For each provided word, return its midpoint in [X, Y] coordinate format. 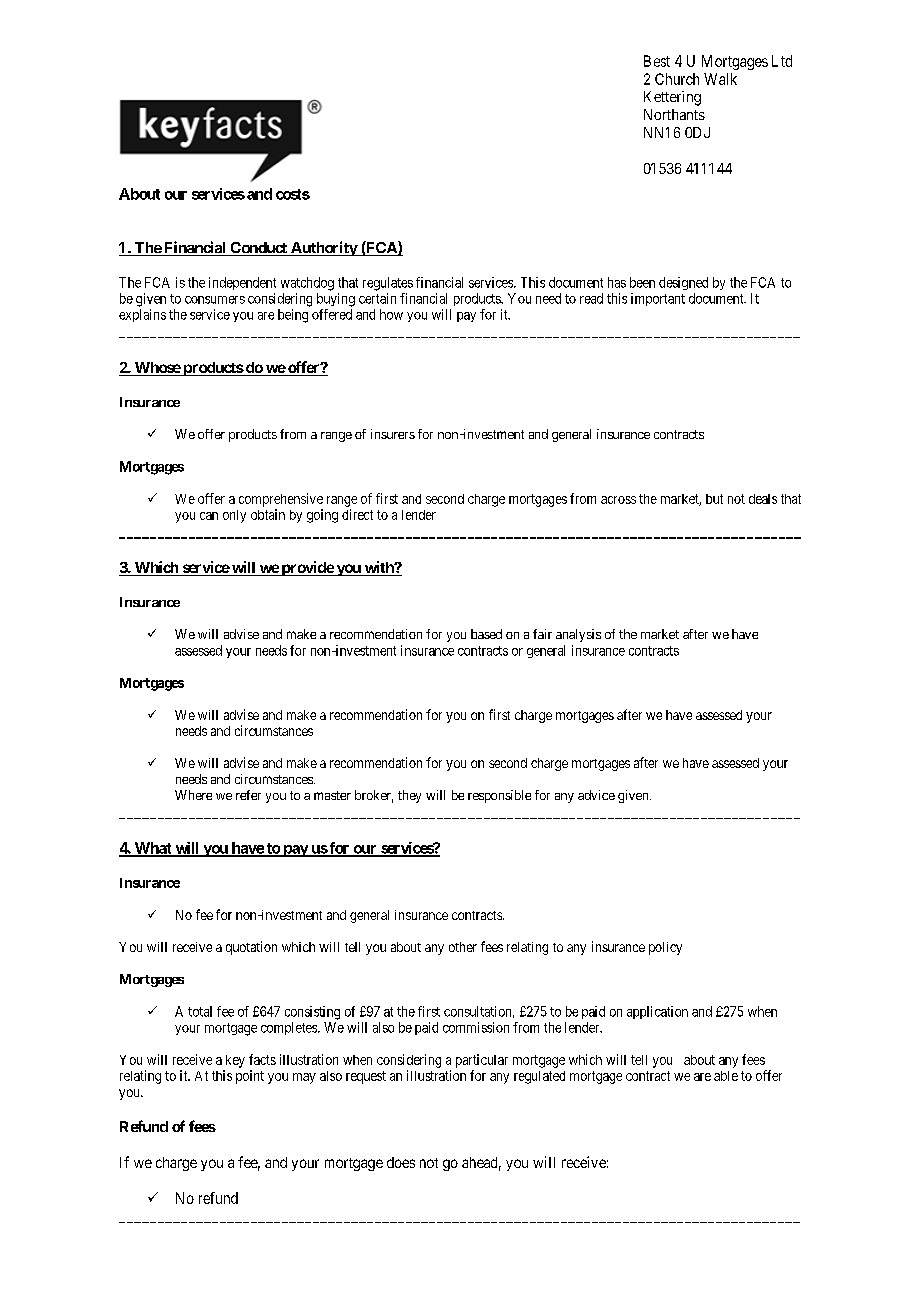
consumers [215, 300]
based [486, 634]
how [391, 314]
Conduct [258, 249]
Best [657, 61]
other [463, 947]
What [153, 849]
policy [665, 948]
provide [307, 568]
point [250, 1077]
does [401, 1162]
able [726, 1076]
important [658, 299]
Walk [720, 79]
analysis [578, 635]
